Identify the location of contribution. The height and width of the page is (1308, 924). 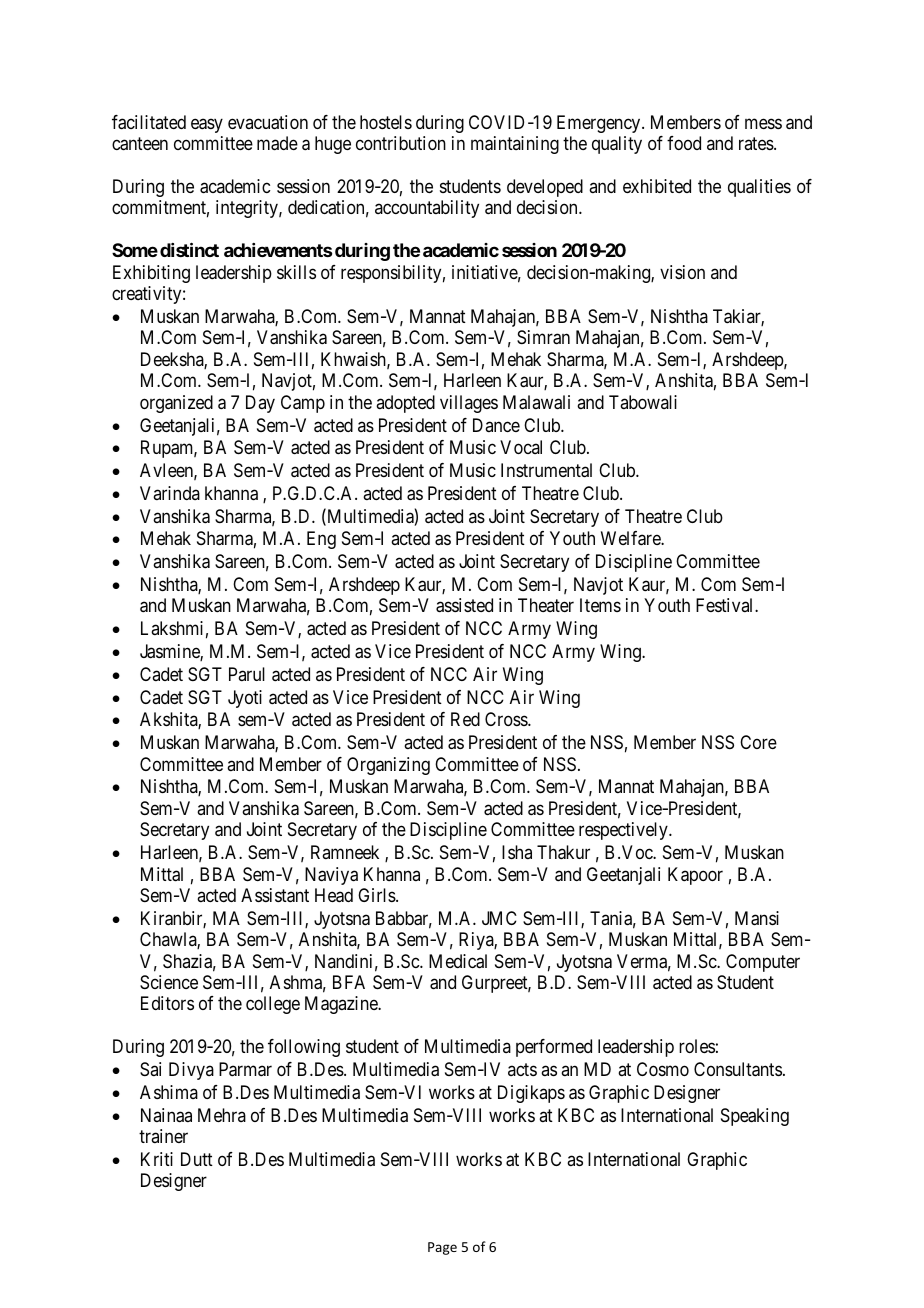
(401, 143).
